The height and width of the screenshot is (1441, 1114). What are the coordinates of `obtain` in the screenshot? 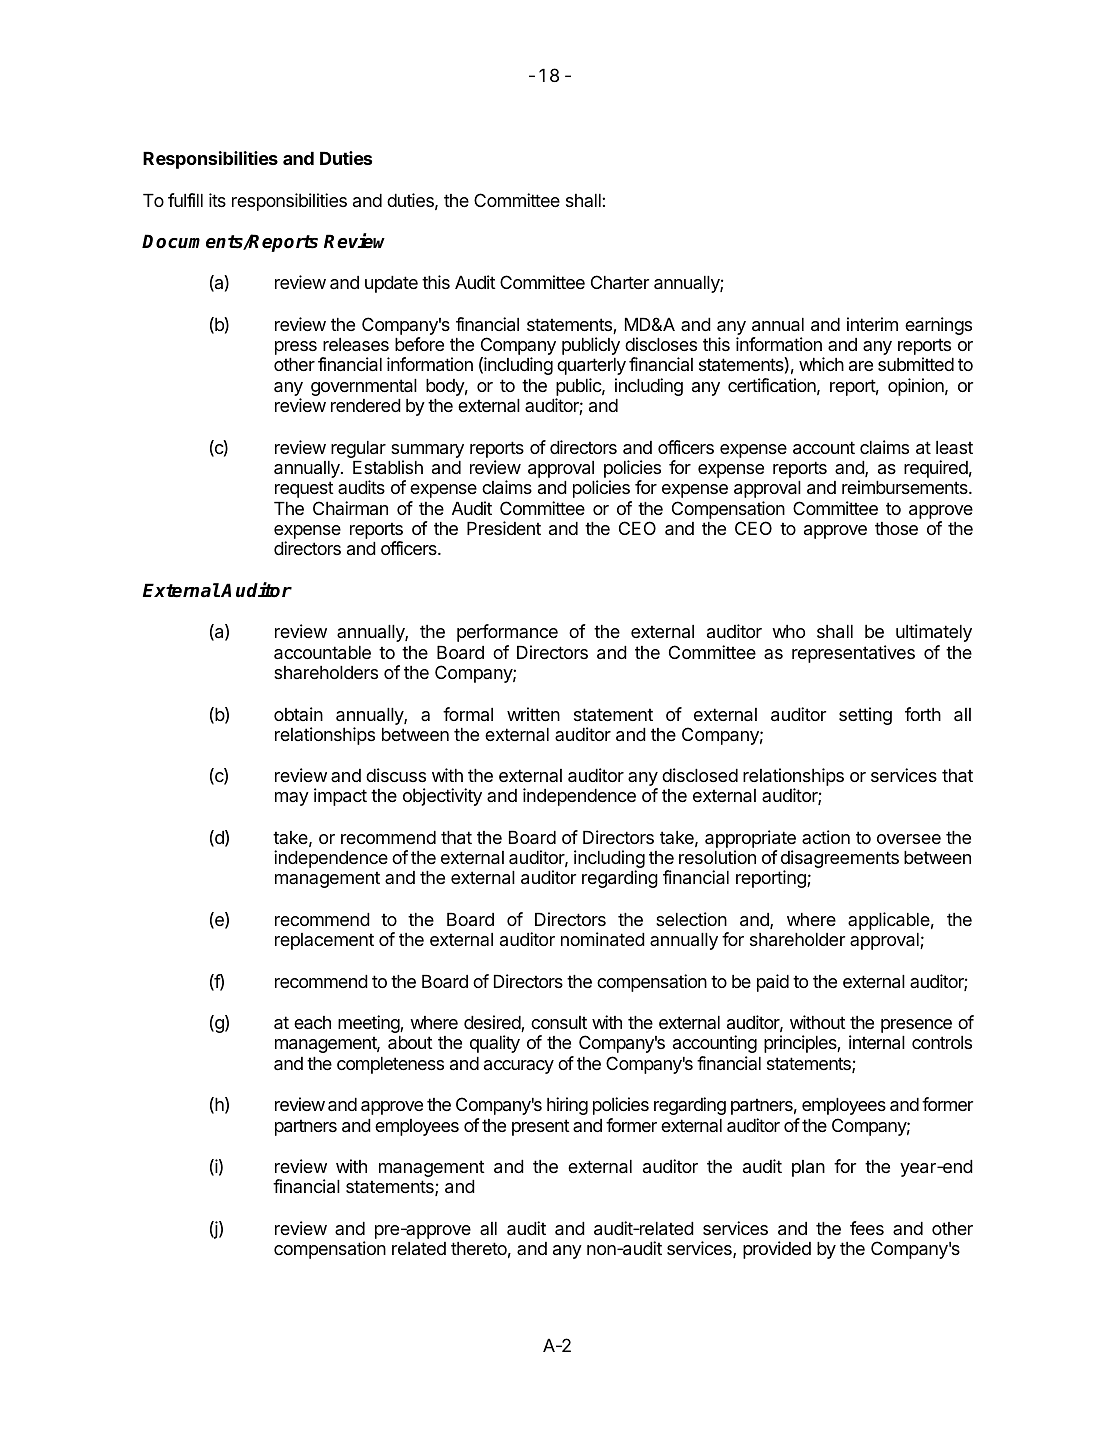 It's located at (298, 714).
